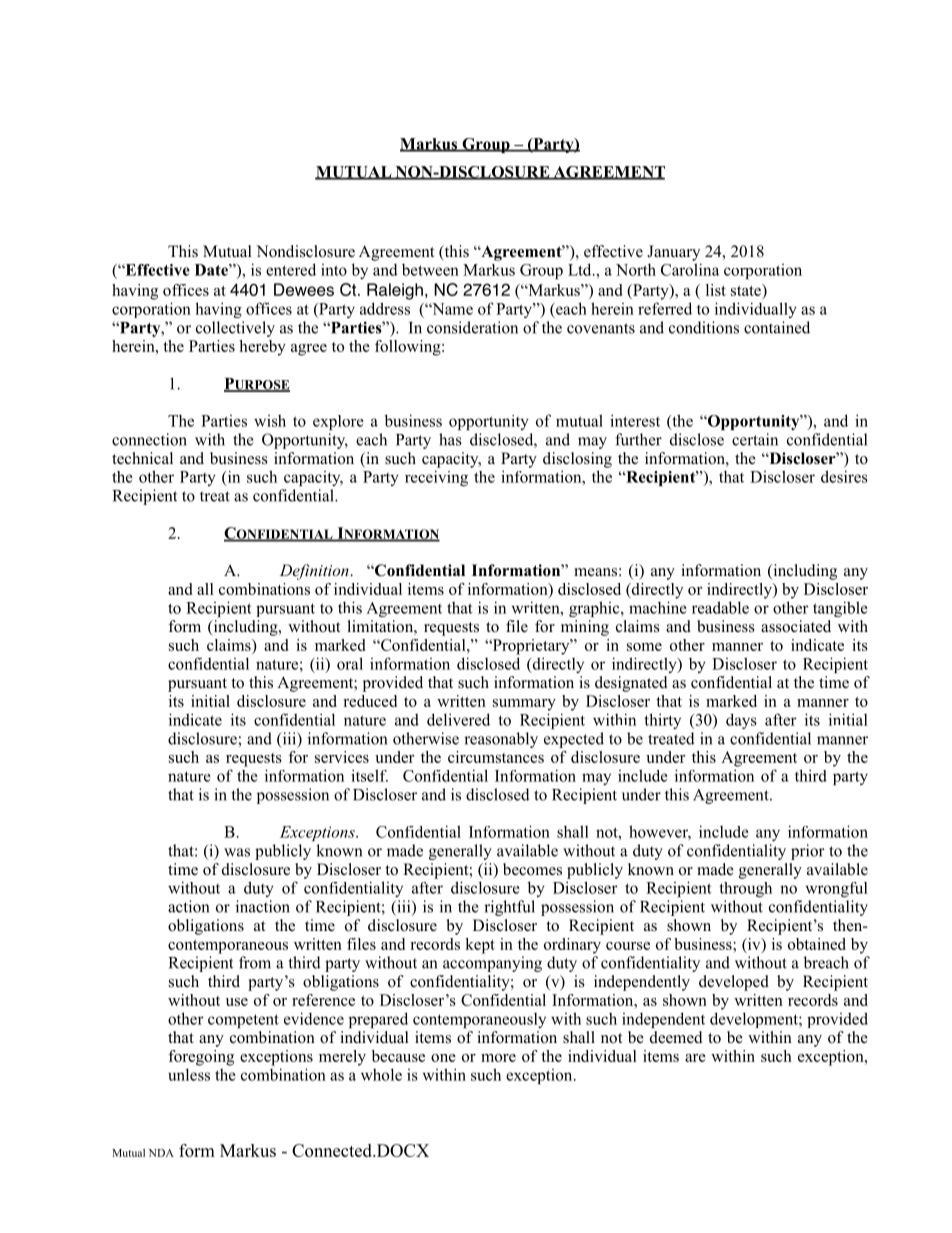 The width and height of the page is (952, 1233). What do you see at coordinates (430, 270) in the page?
I see `between` at bounding box center [430, 270].
